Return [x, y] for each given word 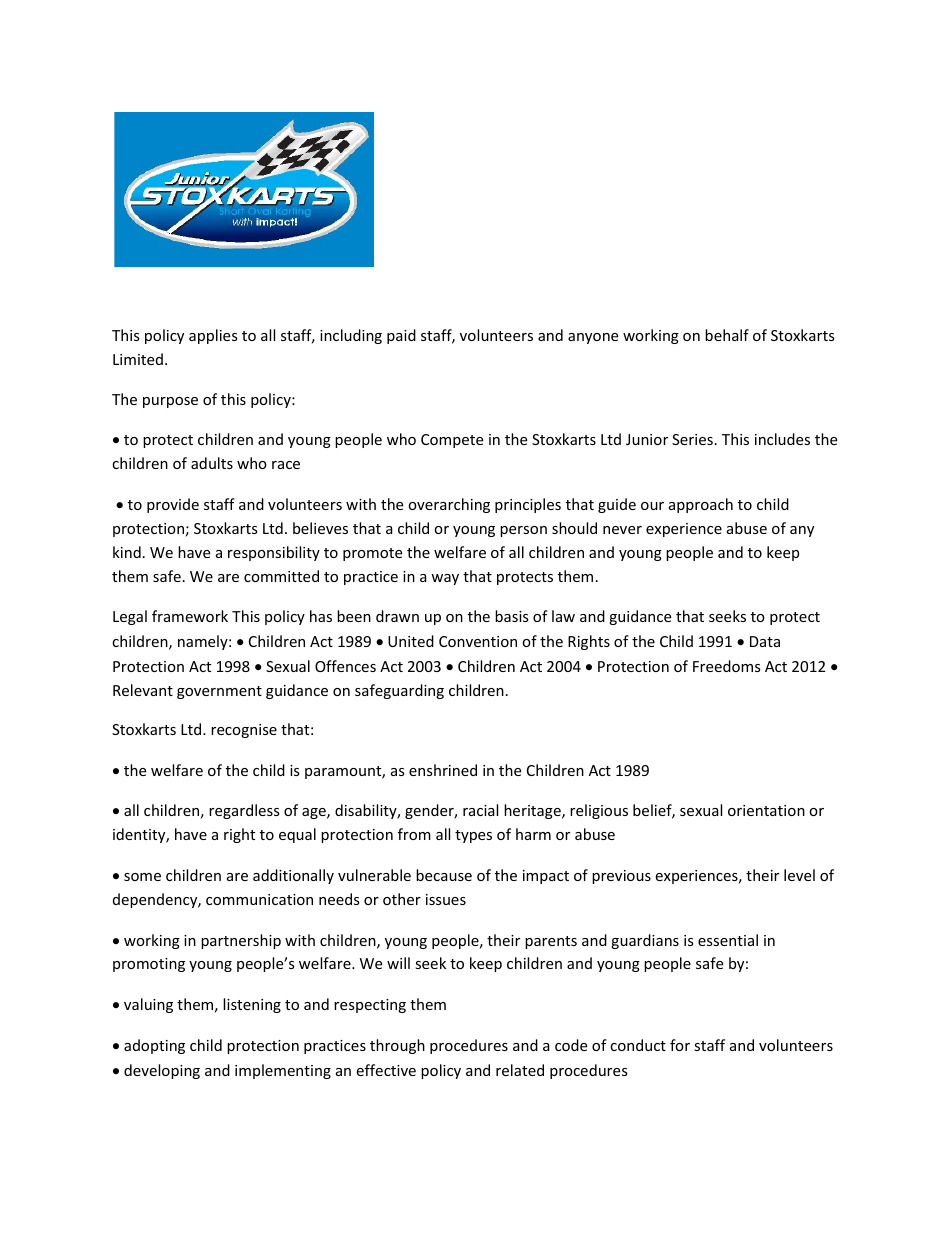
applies [213, 336]
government [219, 692]
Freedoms [727, 666]
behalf [727, 335]
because [444, 875]
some [142, 877]
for [680, 1045]
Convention [478, 641]
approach [701, 505]
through [397, 1046]
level [799, 875]
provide [173, 505]
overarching [449, 505]
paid [401, 336]
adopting [154, 1046]
